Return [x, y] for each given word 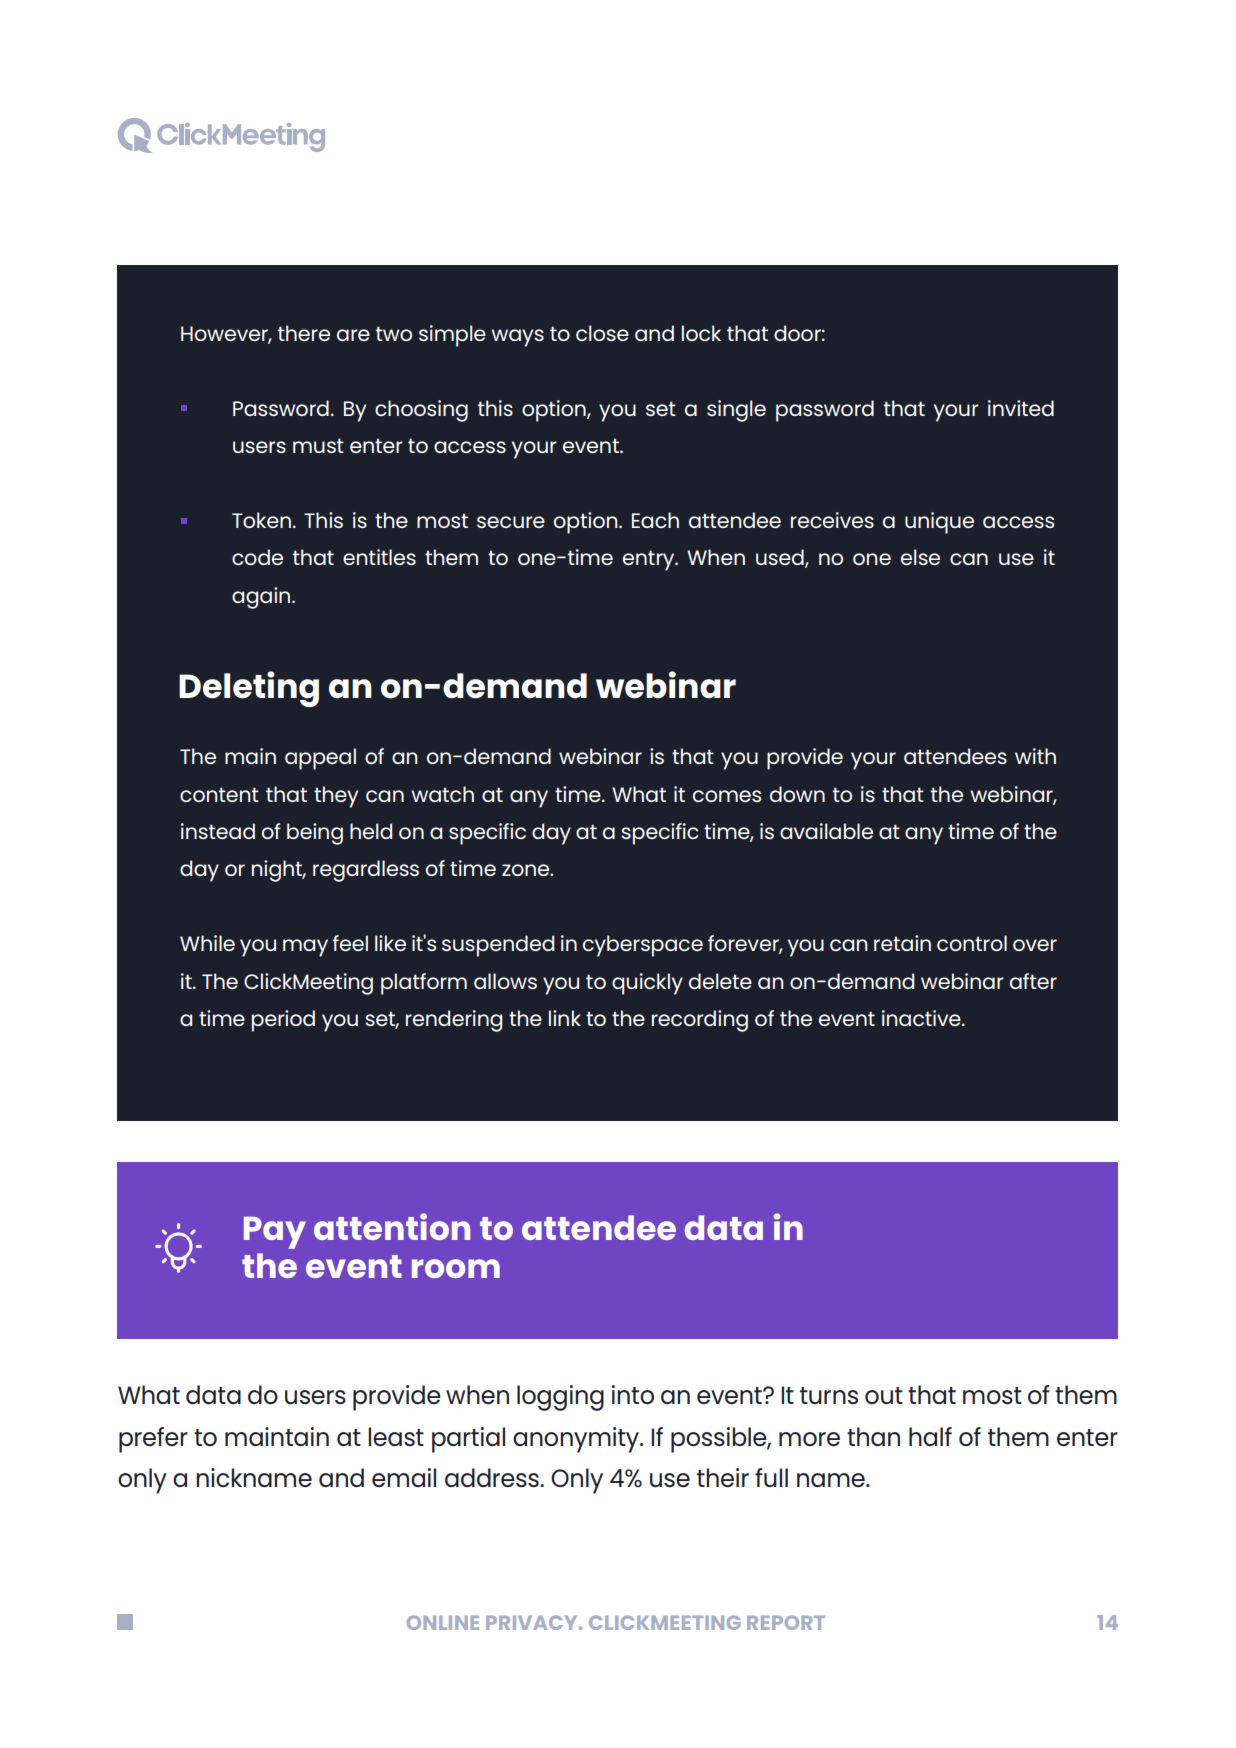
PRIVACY [533, 1622]
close [602, 333]
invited [1021, 408]
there [303, 333]
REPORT [786, 1622]
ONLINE [443, 1622]
